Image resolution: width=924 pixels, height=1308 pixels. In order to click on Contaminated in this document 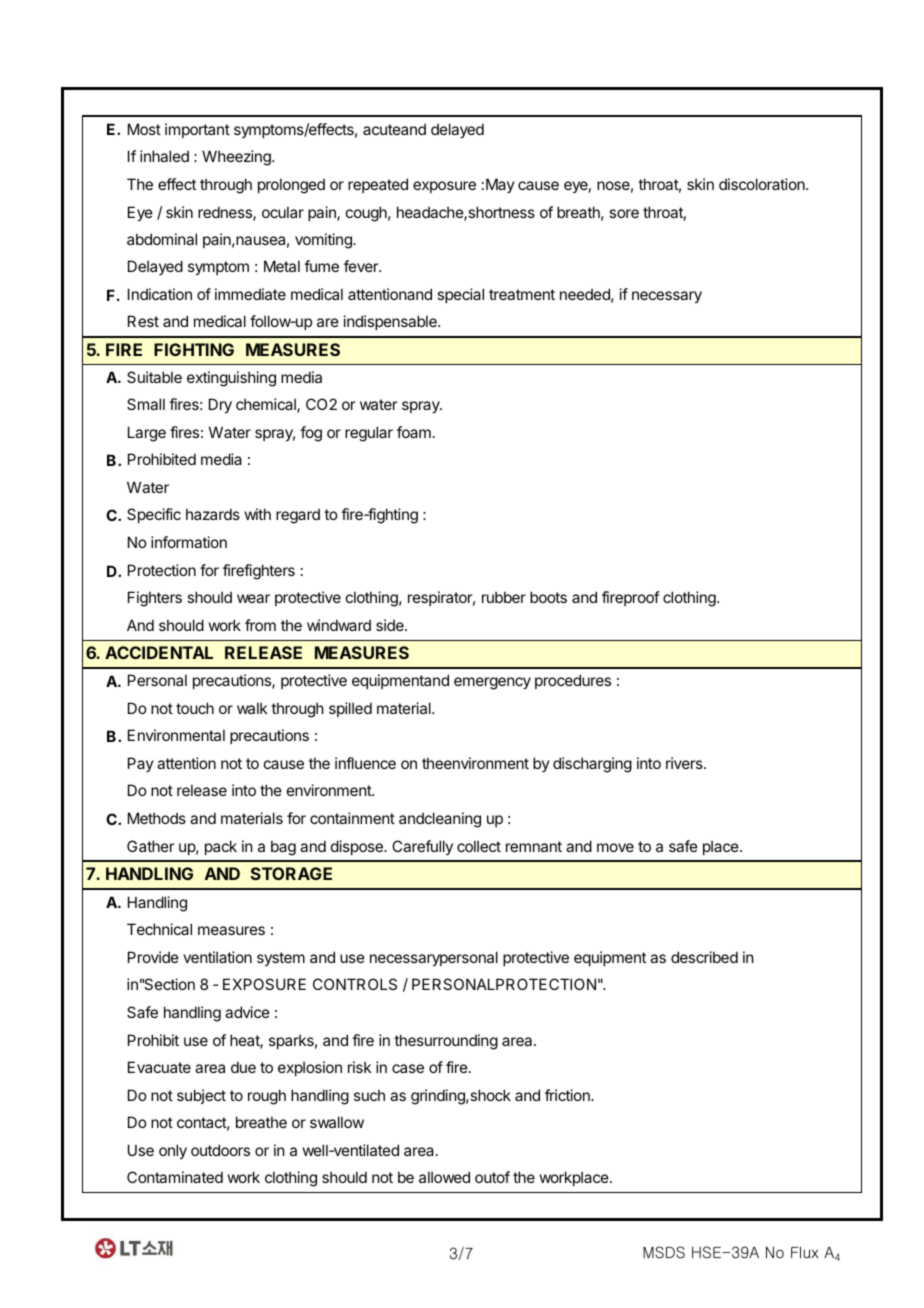, I will do `click(175, 1177)`.
